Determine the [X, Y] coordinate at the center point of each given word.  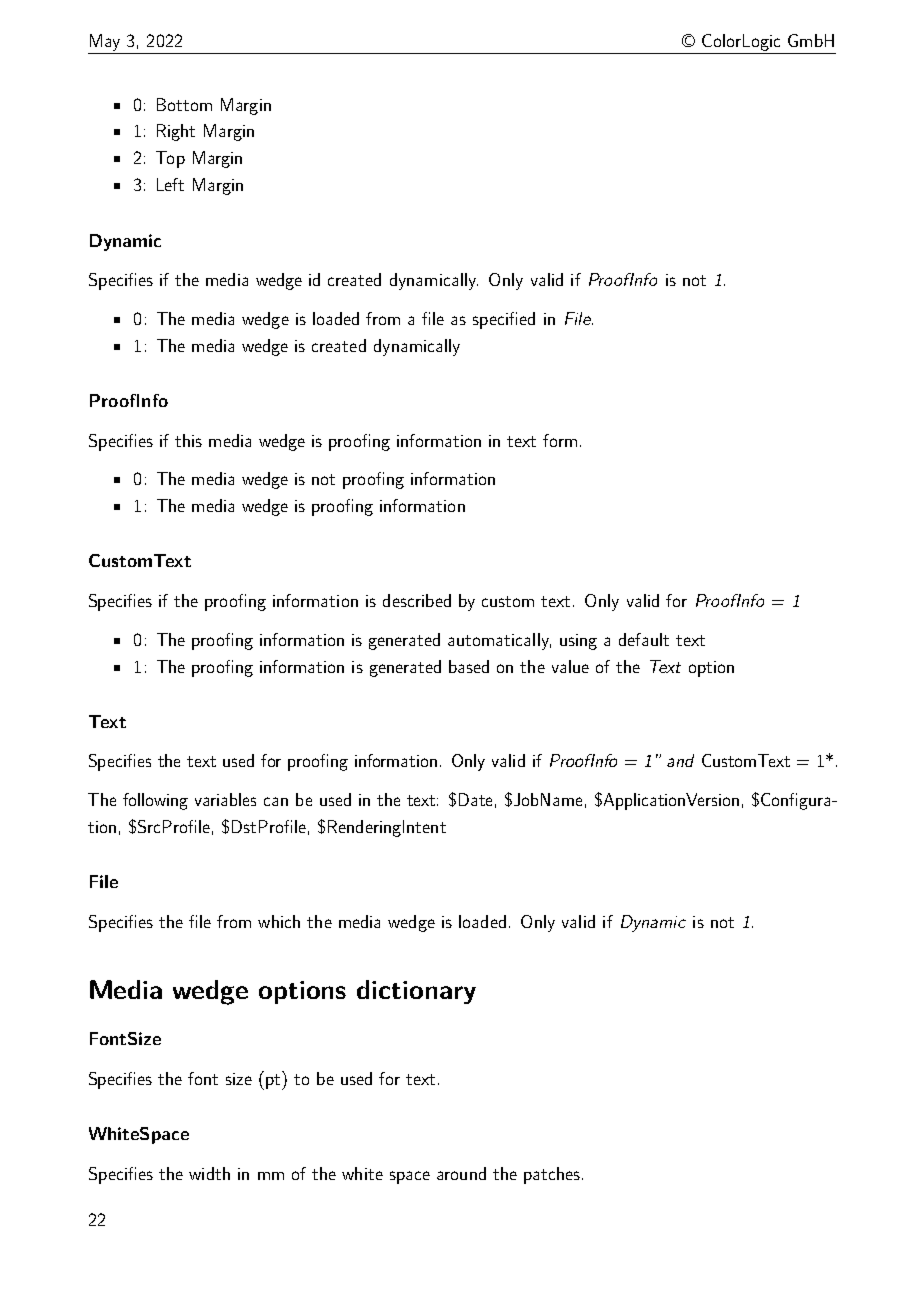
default [644, 639]
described [417, 600]
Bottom [184, 104]
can [276, 801]
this [188, 440]
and [680, 760]
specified [504, 320]
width [209, 1173]
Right [176, 132]
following [155, 801]
